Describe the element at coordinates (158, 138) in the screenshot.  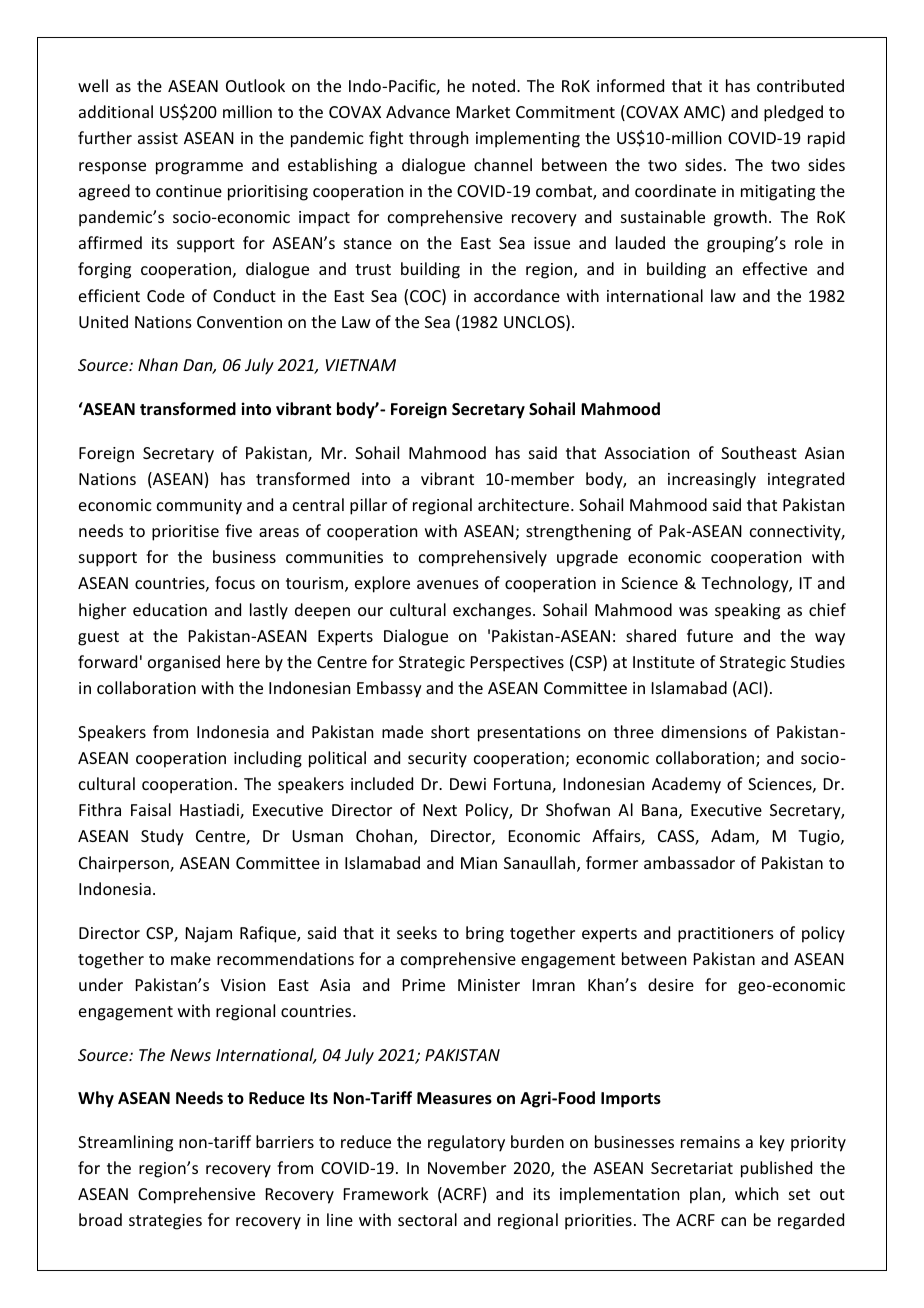
I see `assist` at that location.
